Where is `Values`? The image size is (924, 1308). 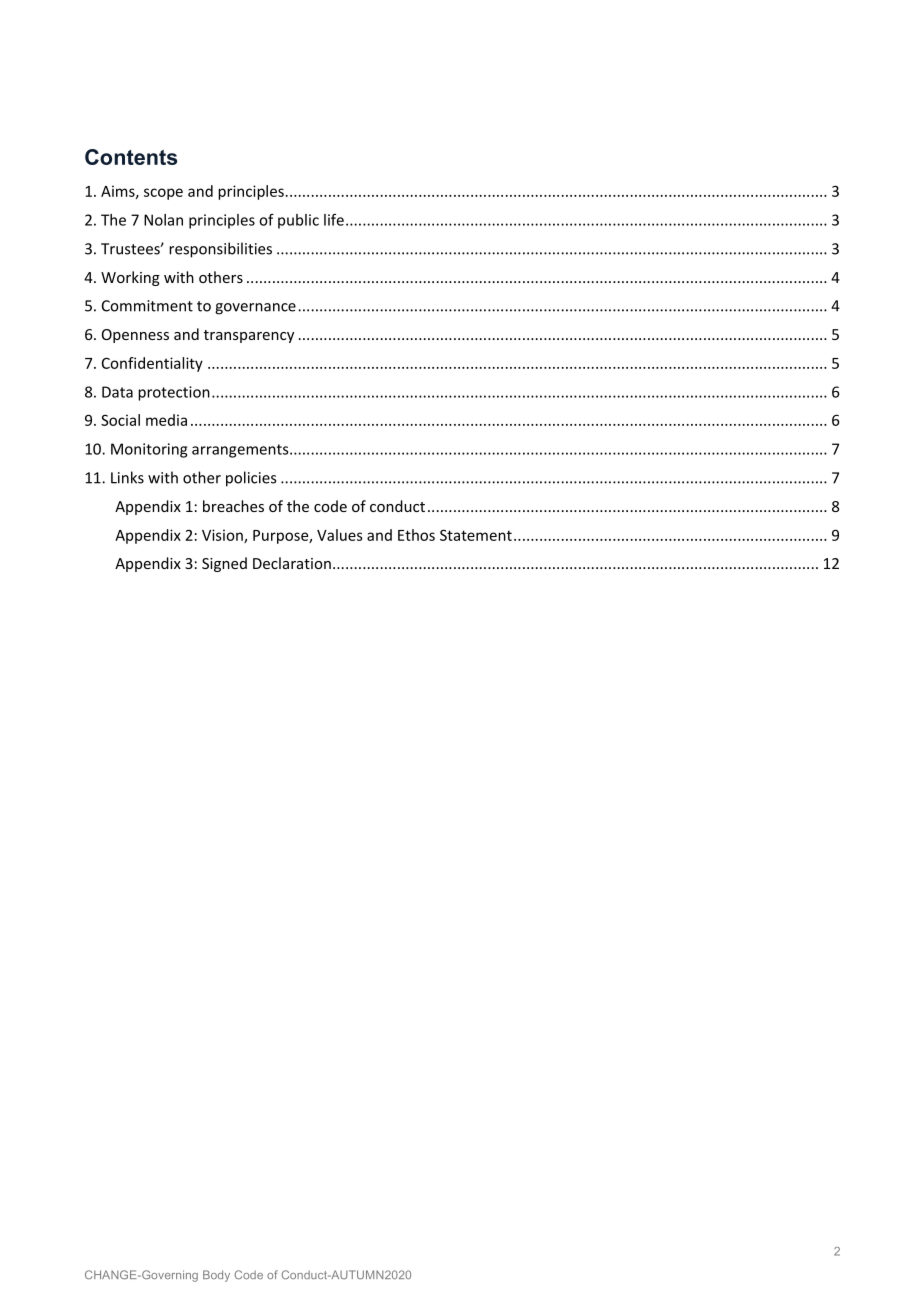
Values is located at coordinates (340, 535).
